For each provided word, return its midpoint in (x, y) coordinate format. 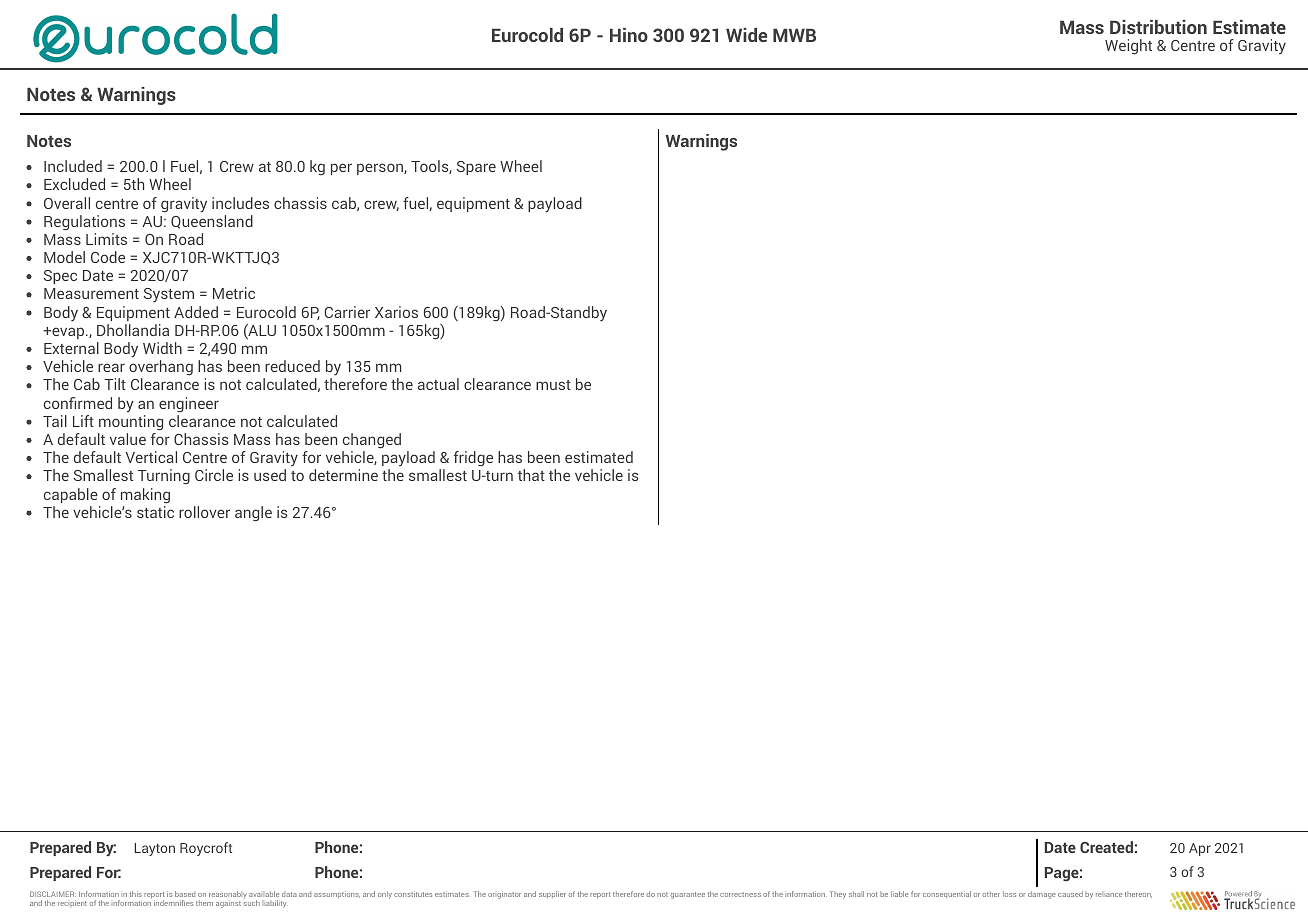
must (553, 385)
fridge (473, 458)
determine (343, 475)
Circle (214, 475)
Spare (476, 168)
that (531, 475)
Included (73, 166)
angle (253, 514)
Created (1106, 847)
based (185, 894)
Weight (1128, 47)
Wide (746, 35)
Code (108, 257)
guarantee (688, 895)
